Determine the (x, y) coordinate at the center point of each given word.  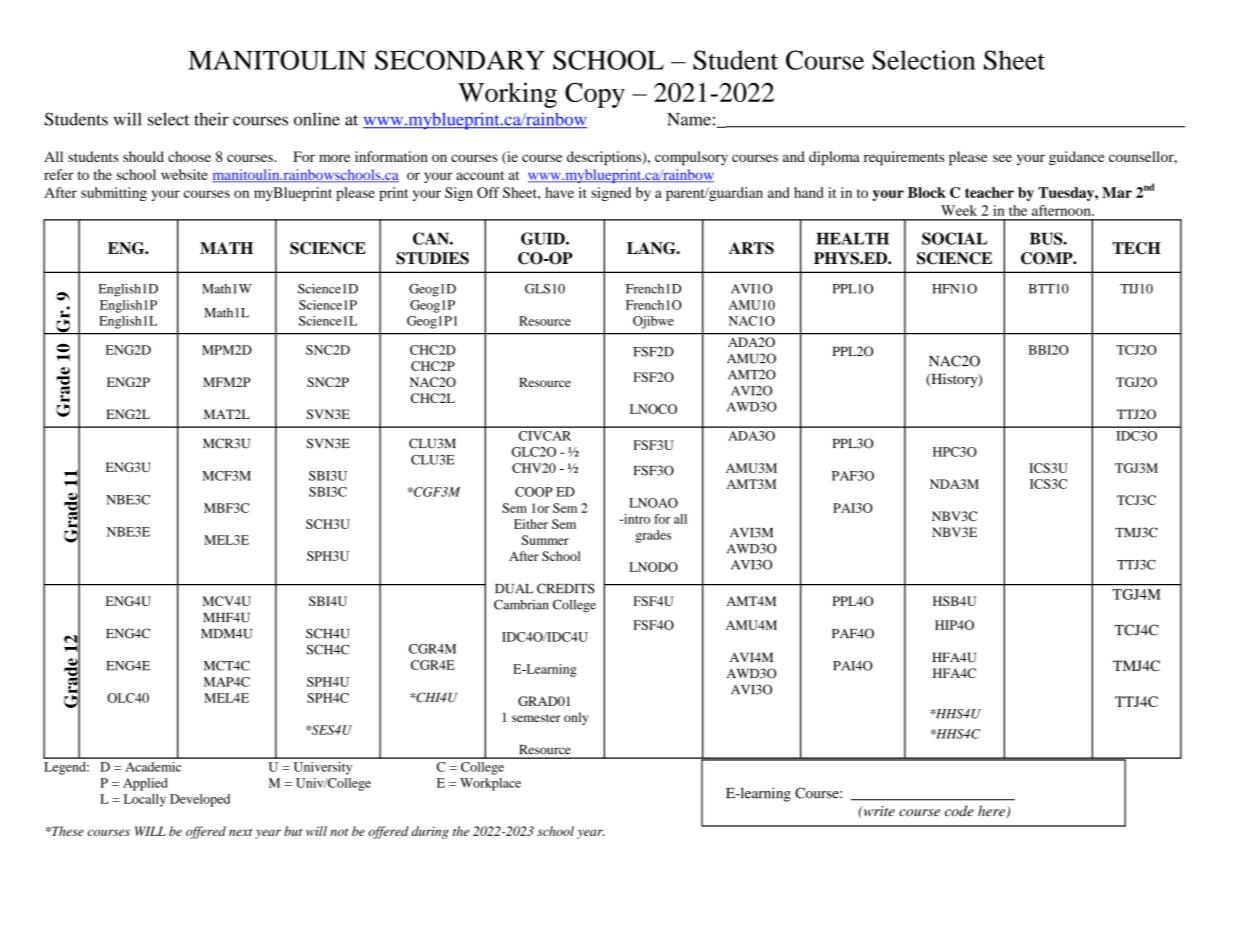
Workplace (490, 784)
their (211, 119)
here (992, 812)
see (1002, 158)
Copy (595, 95)
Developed (200, 800)
